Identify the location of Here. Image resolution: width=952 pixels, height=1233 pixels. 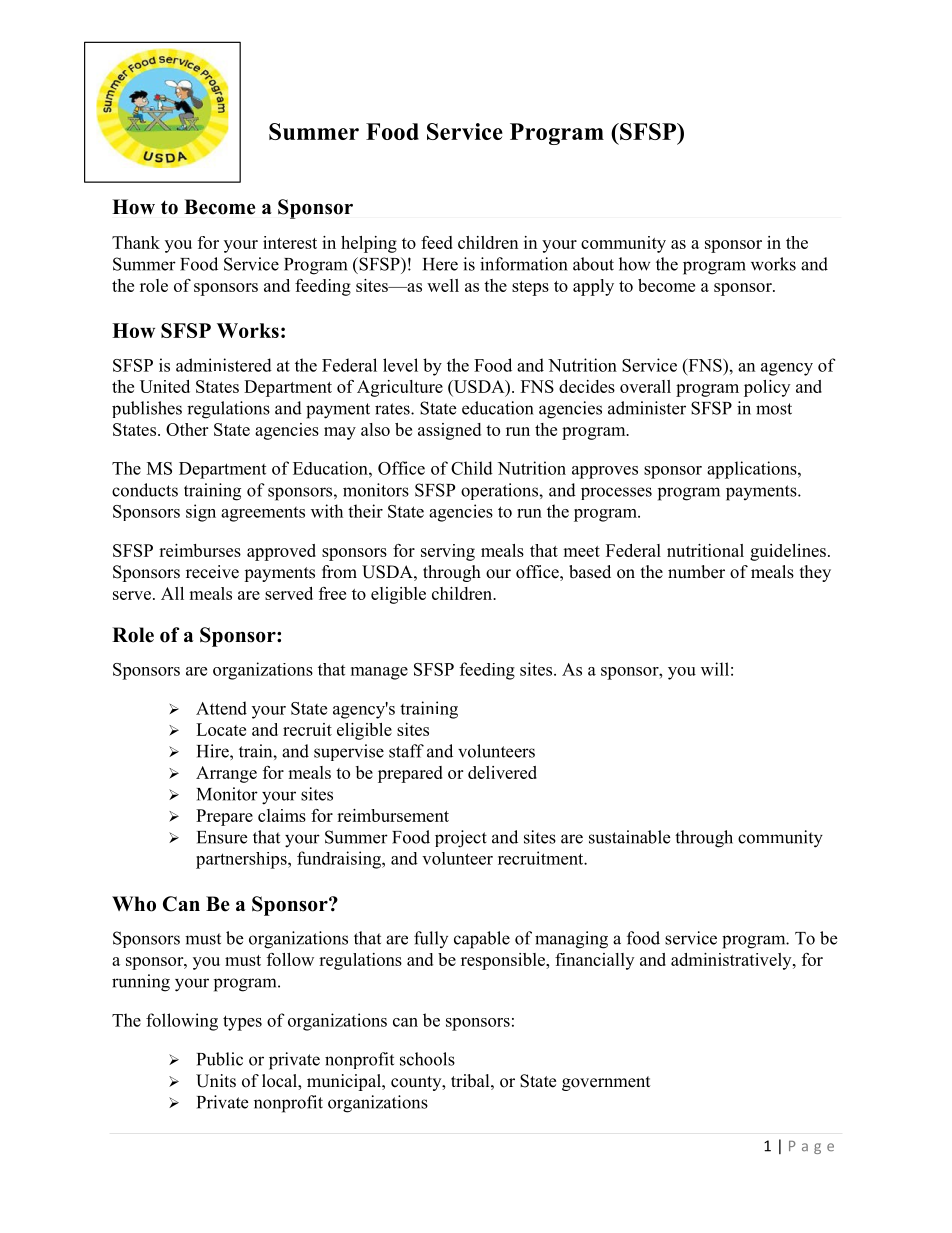
(440, 264).
